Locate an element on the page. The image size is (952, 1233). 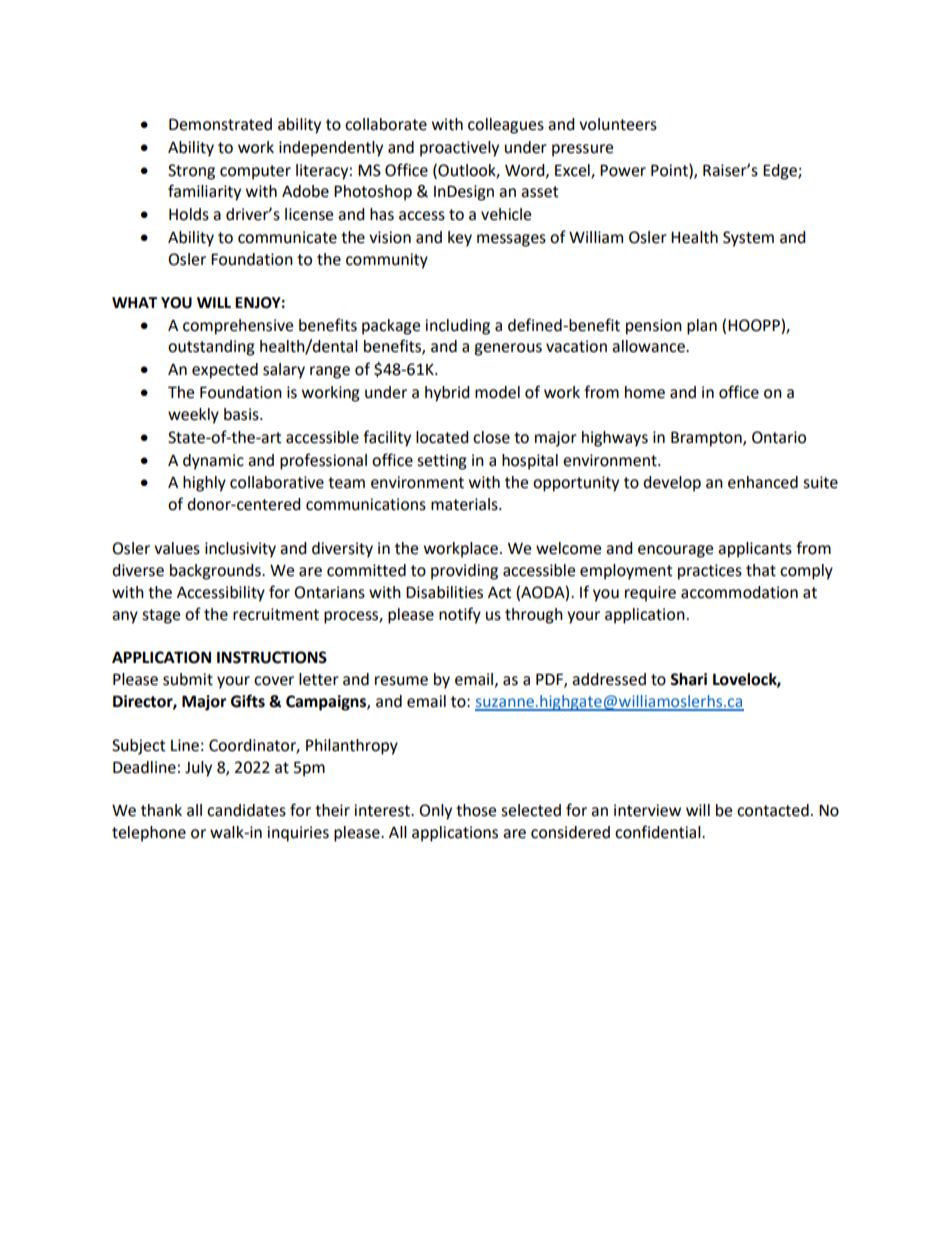
Demonstrated is located at coordinates (220, 124).
